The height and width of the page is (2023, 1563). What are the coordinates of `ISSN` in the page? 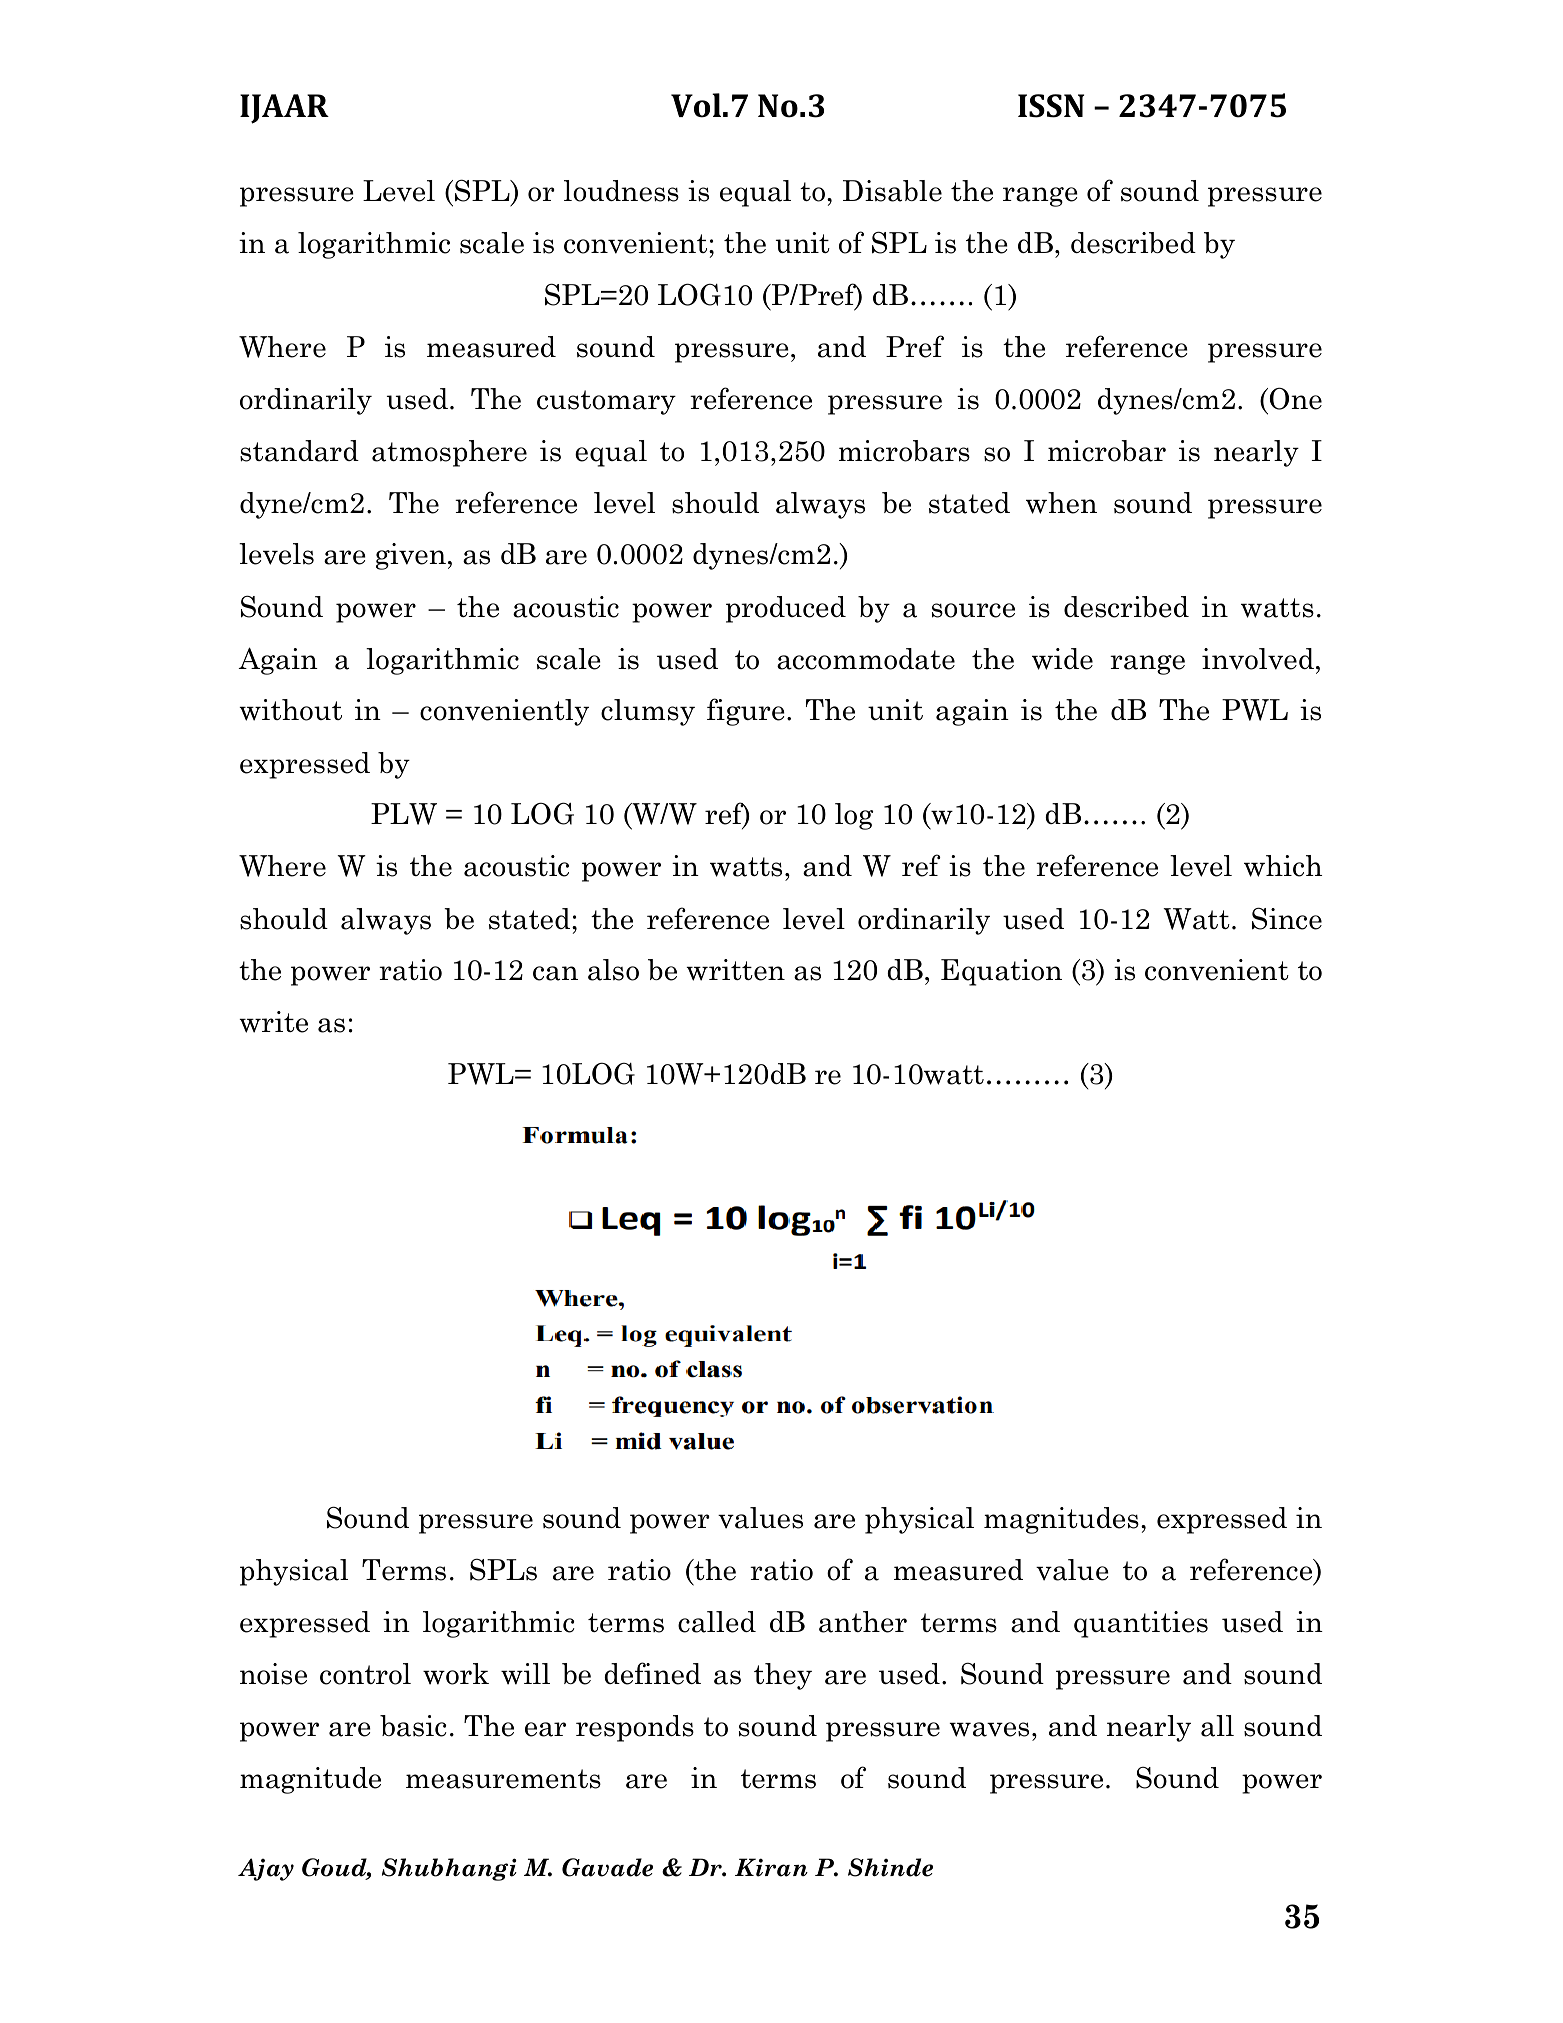 It's located at (1051, 106).
